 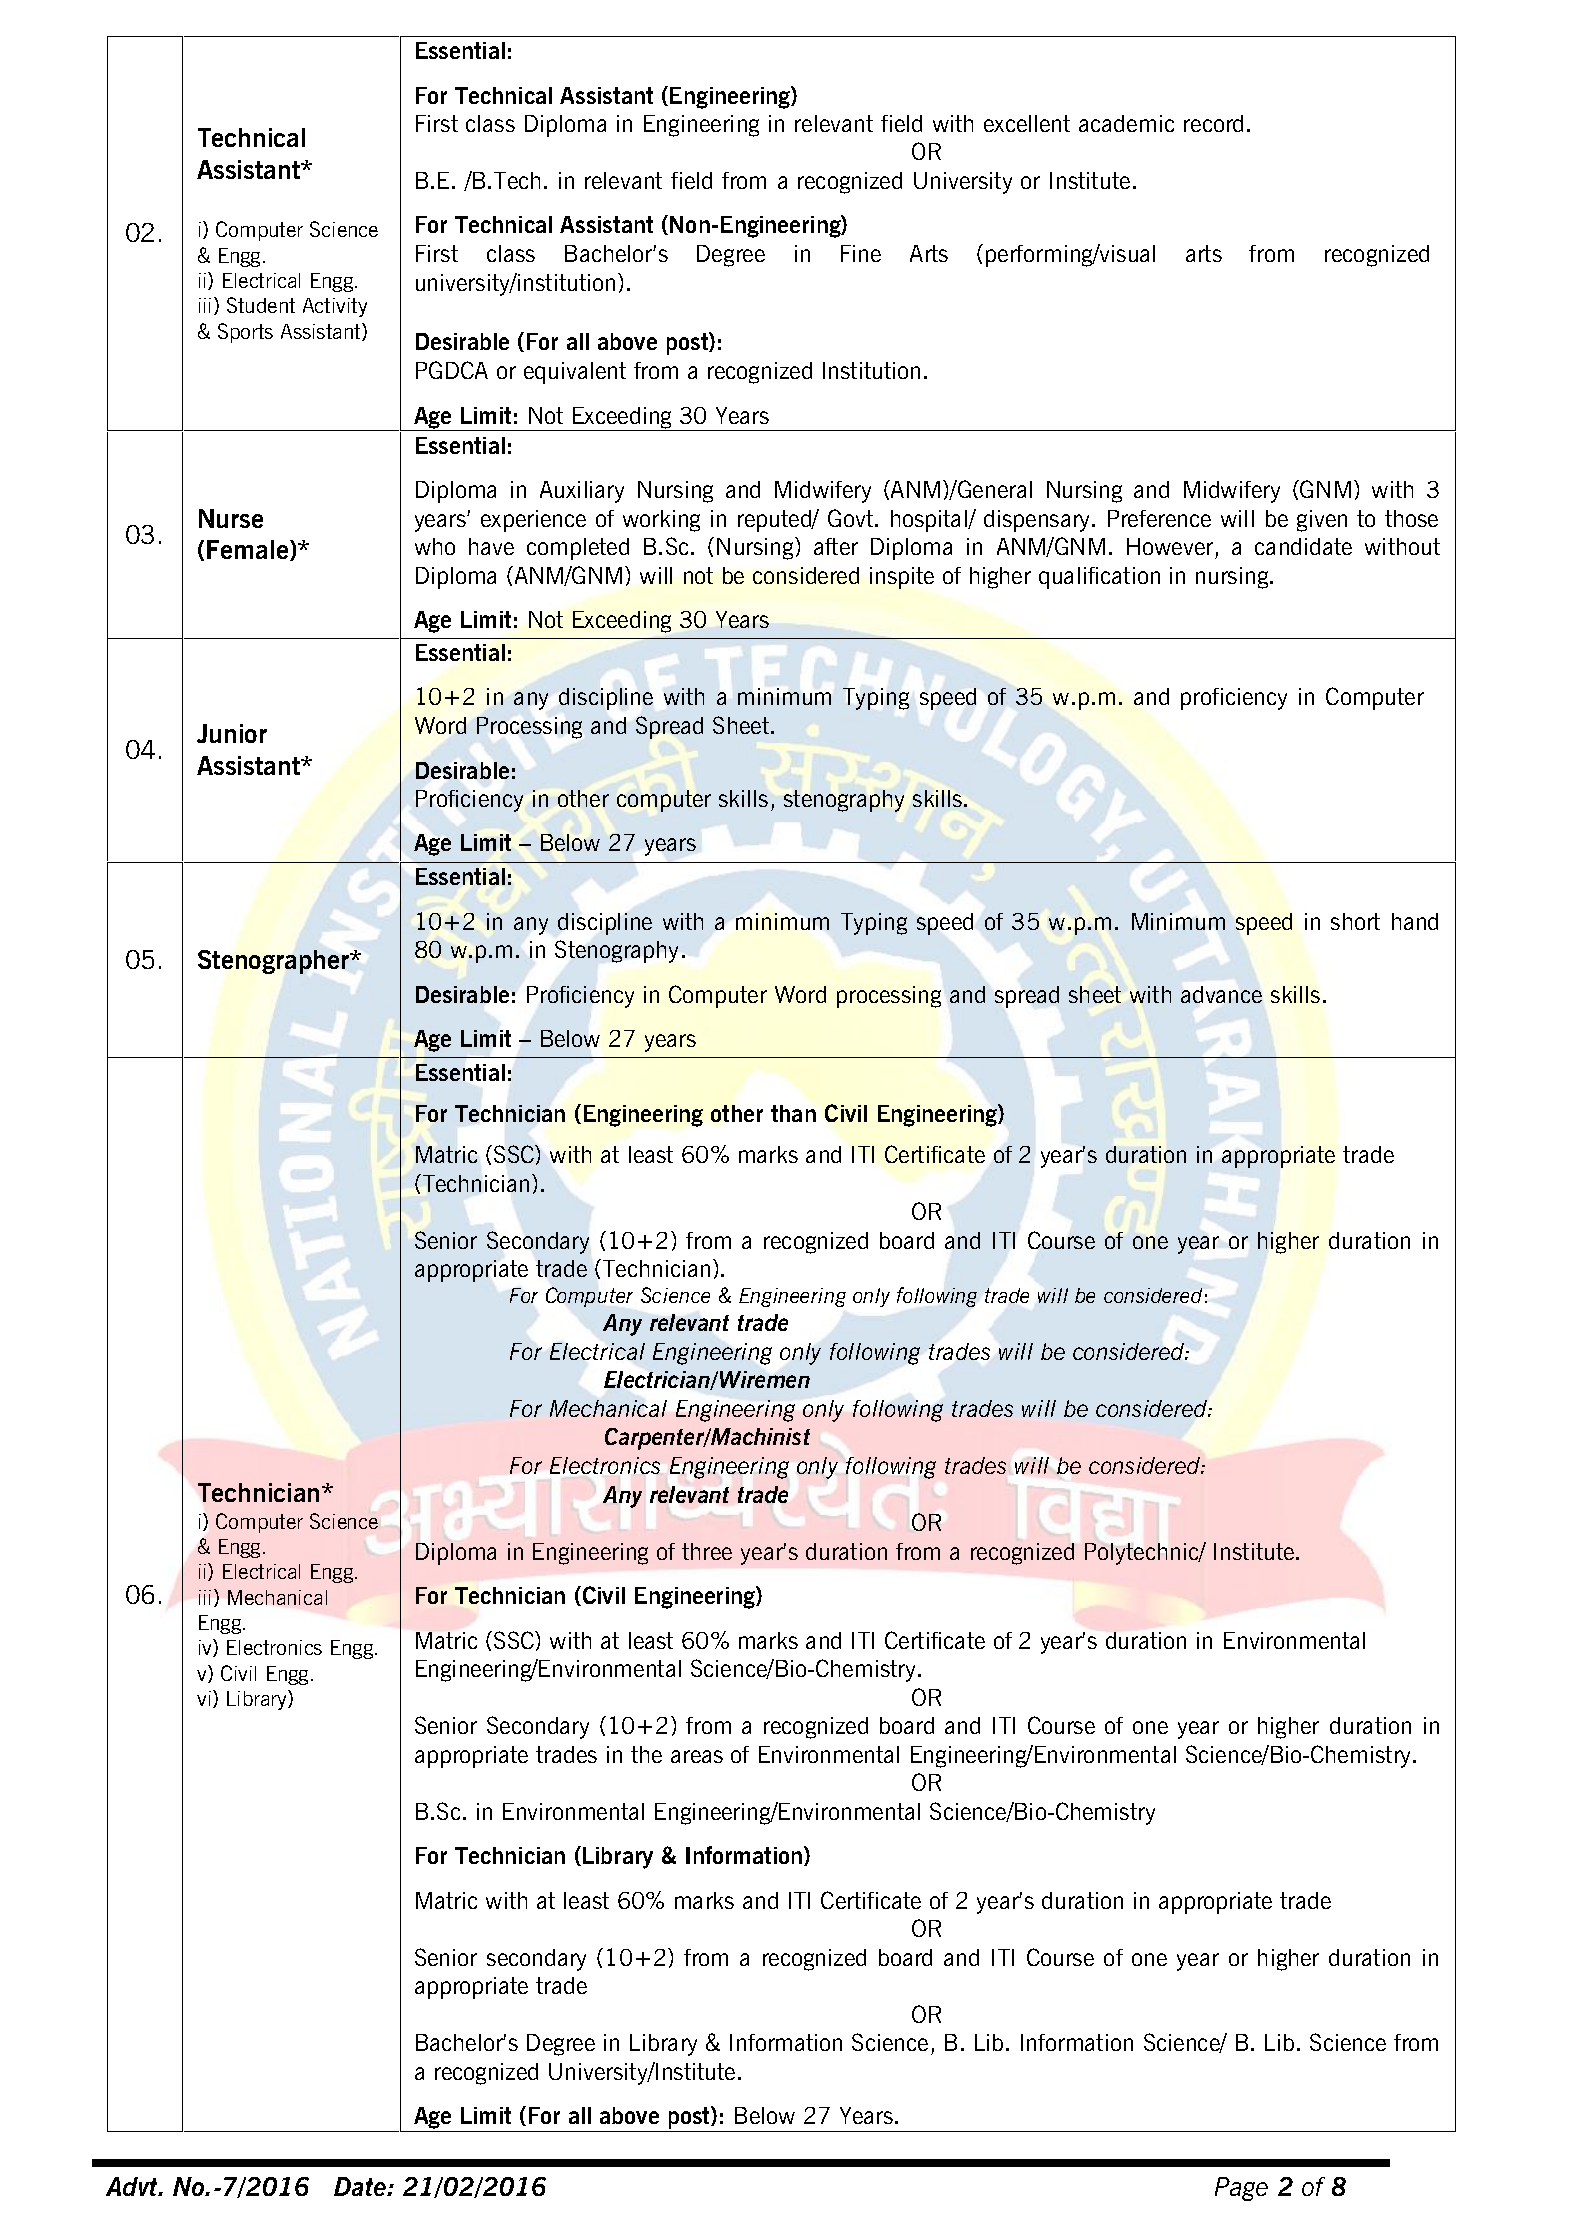 I want to click on areas, so click(x=697, y=1756).
